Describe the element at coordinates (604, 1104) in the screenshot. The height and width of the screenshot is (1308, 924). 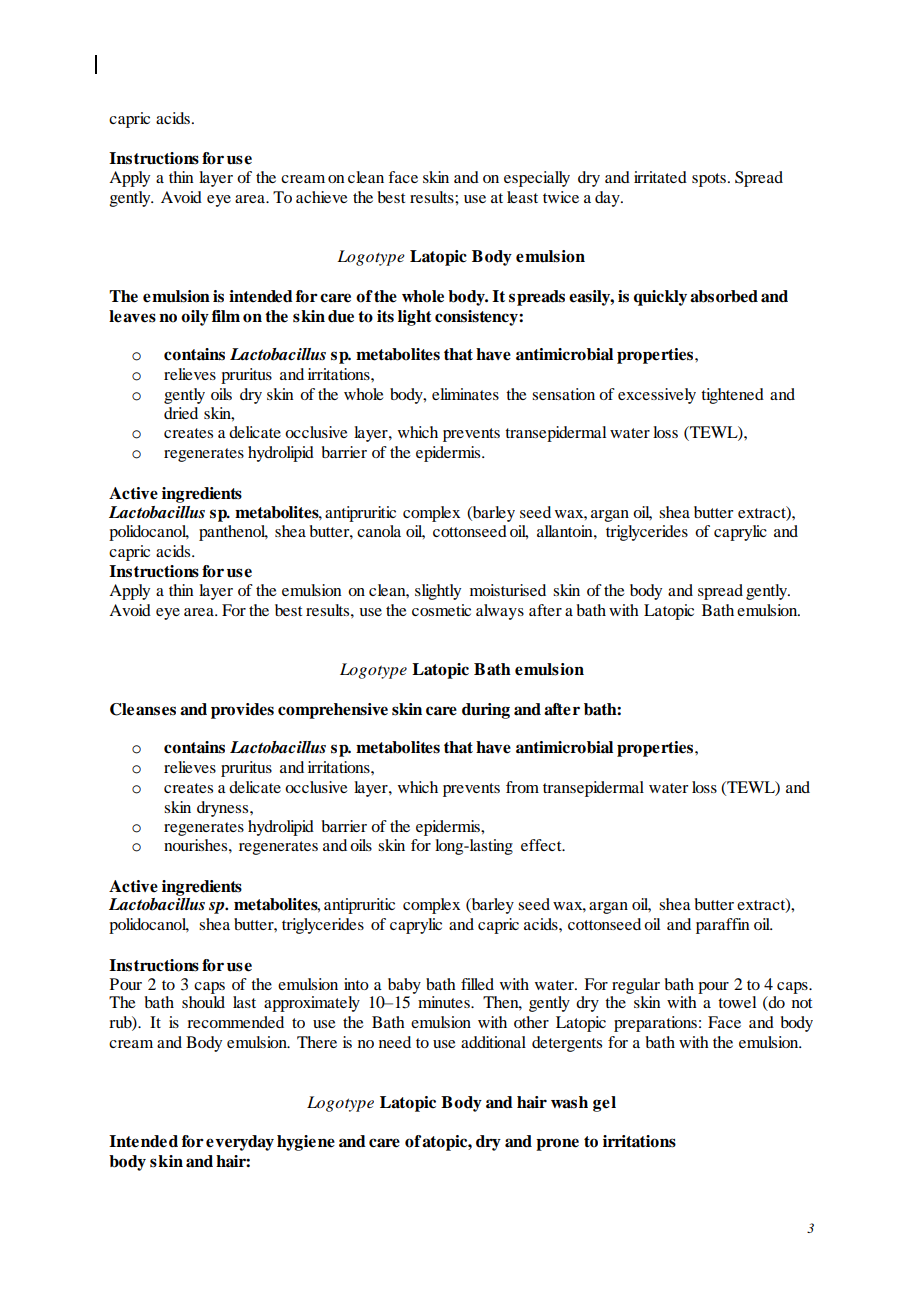
I see `gel` at that location.
